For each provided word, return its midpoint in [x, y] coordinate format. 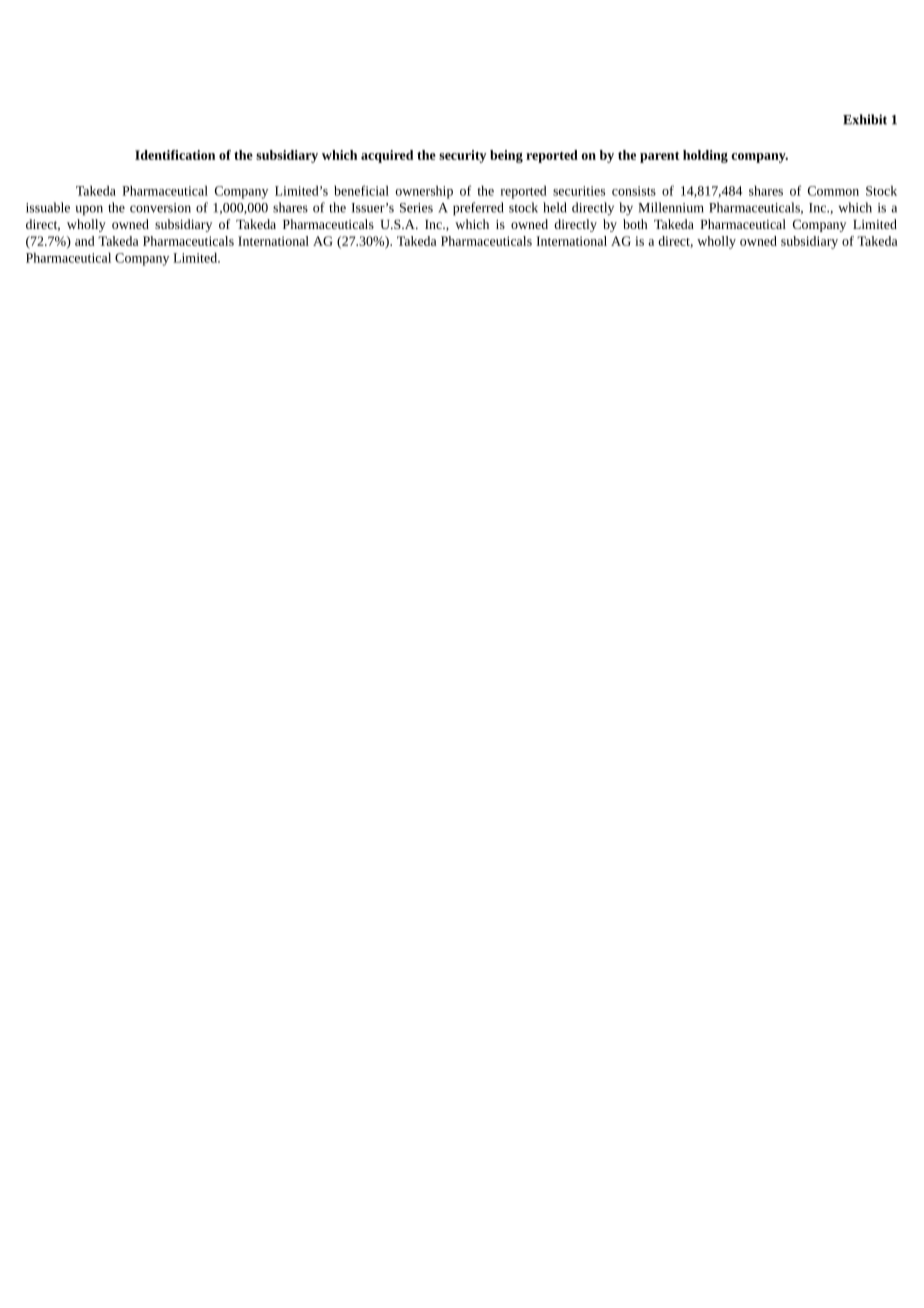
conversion [160, 208]
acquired [387, 156]
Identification [175, 155]
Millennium [671, 207]
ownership [424, 192]
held [555, 207]
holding [705, 156]
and [85, 241]
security [462, 156]
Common [833, 191]
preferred [478, 209]
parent [660, 157]
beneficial [361, 190]
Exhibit [865, 119]
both [635, 224]
